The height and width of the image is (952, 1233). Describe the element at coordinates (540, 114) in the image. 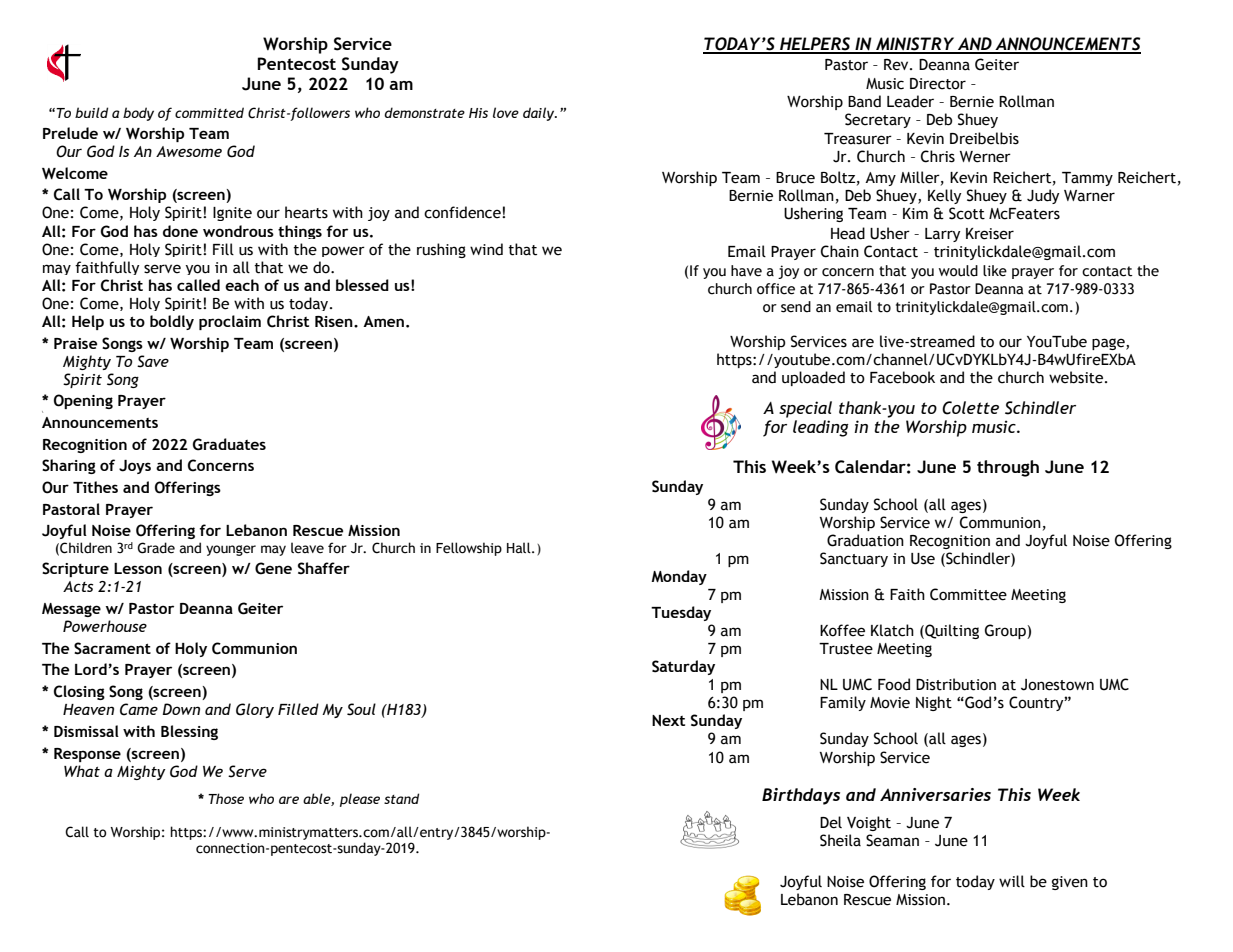

I see `daily` at that location.
